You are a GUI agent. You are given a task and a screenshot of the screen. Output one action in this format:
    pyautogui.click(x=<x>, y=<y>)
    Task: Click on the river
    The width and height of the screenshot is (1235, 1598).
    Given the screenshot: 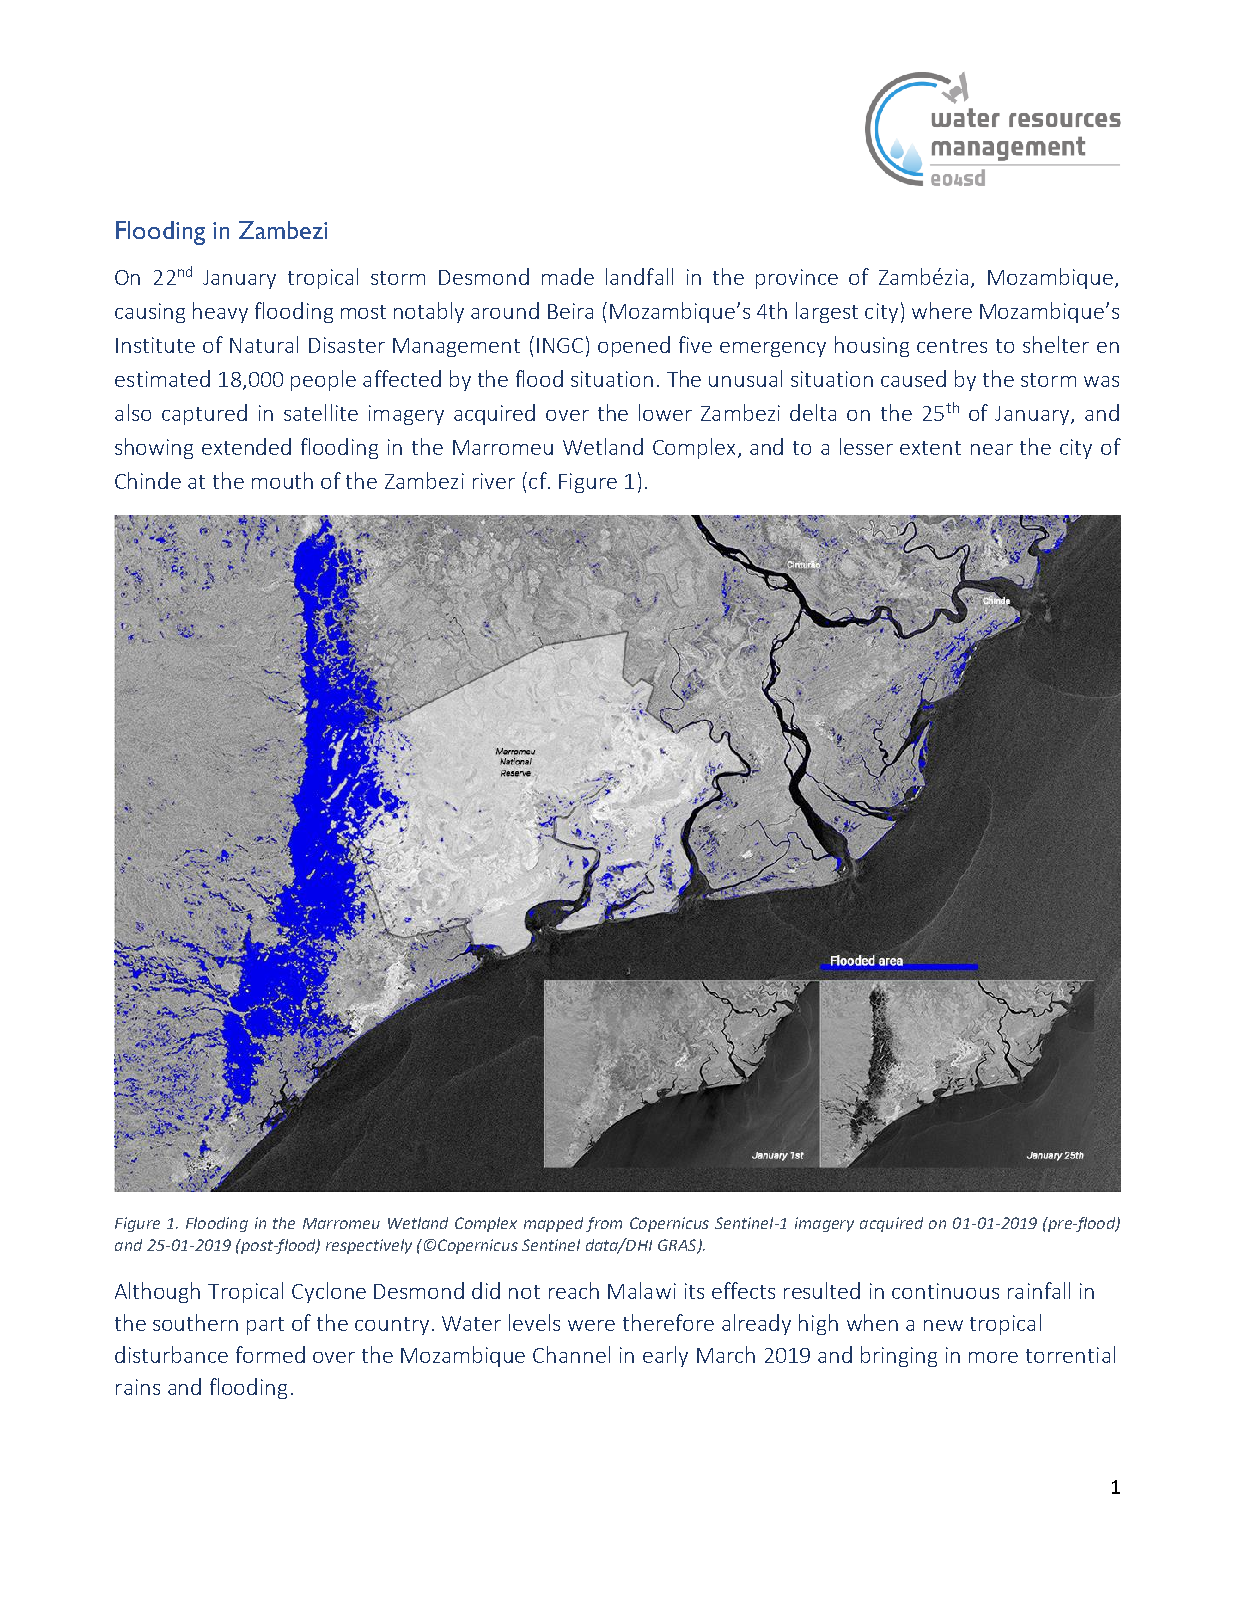 What is the action you would take?
    pyautogui.click(x=494, y=481)
